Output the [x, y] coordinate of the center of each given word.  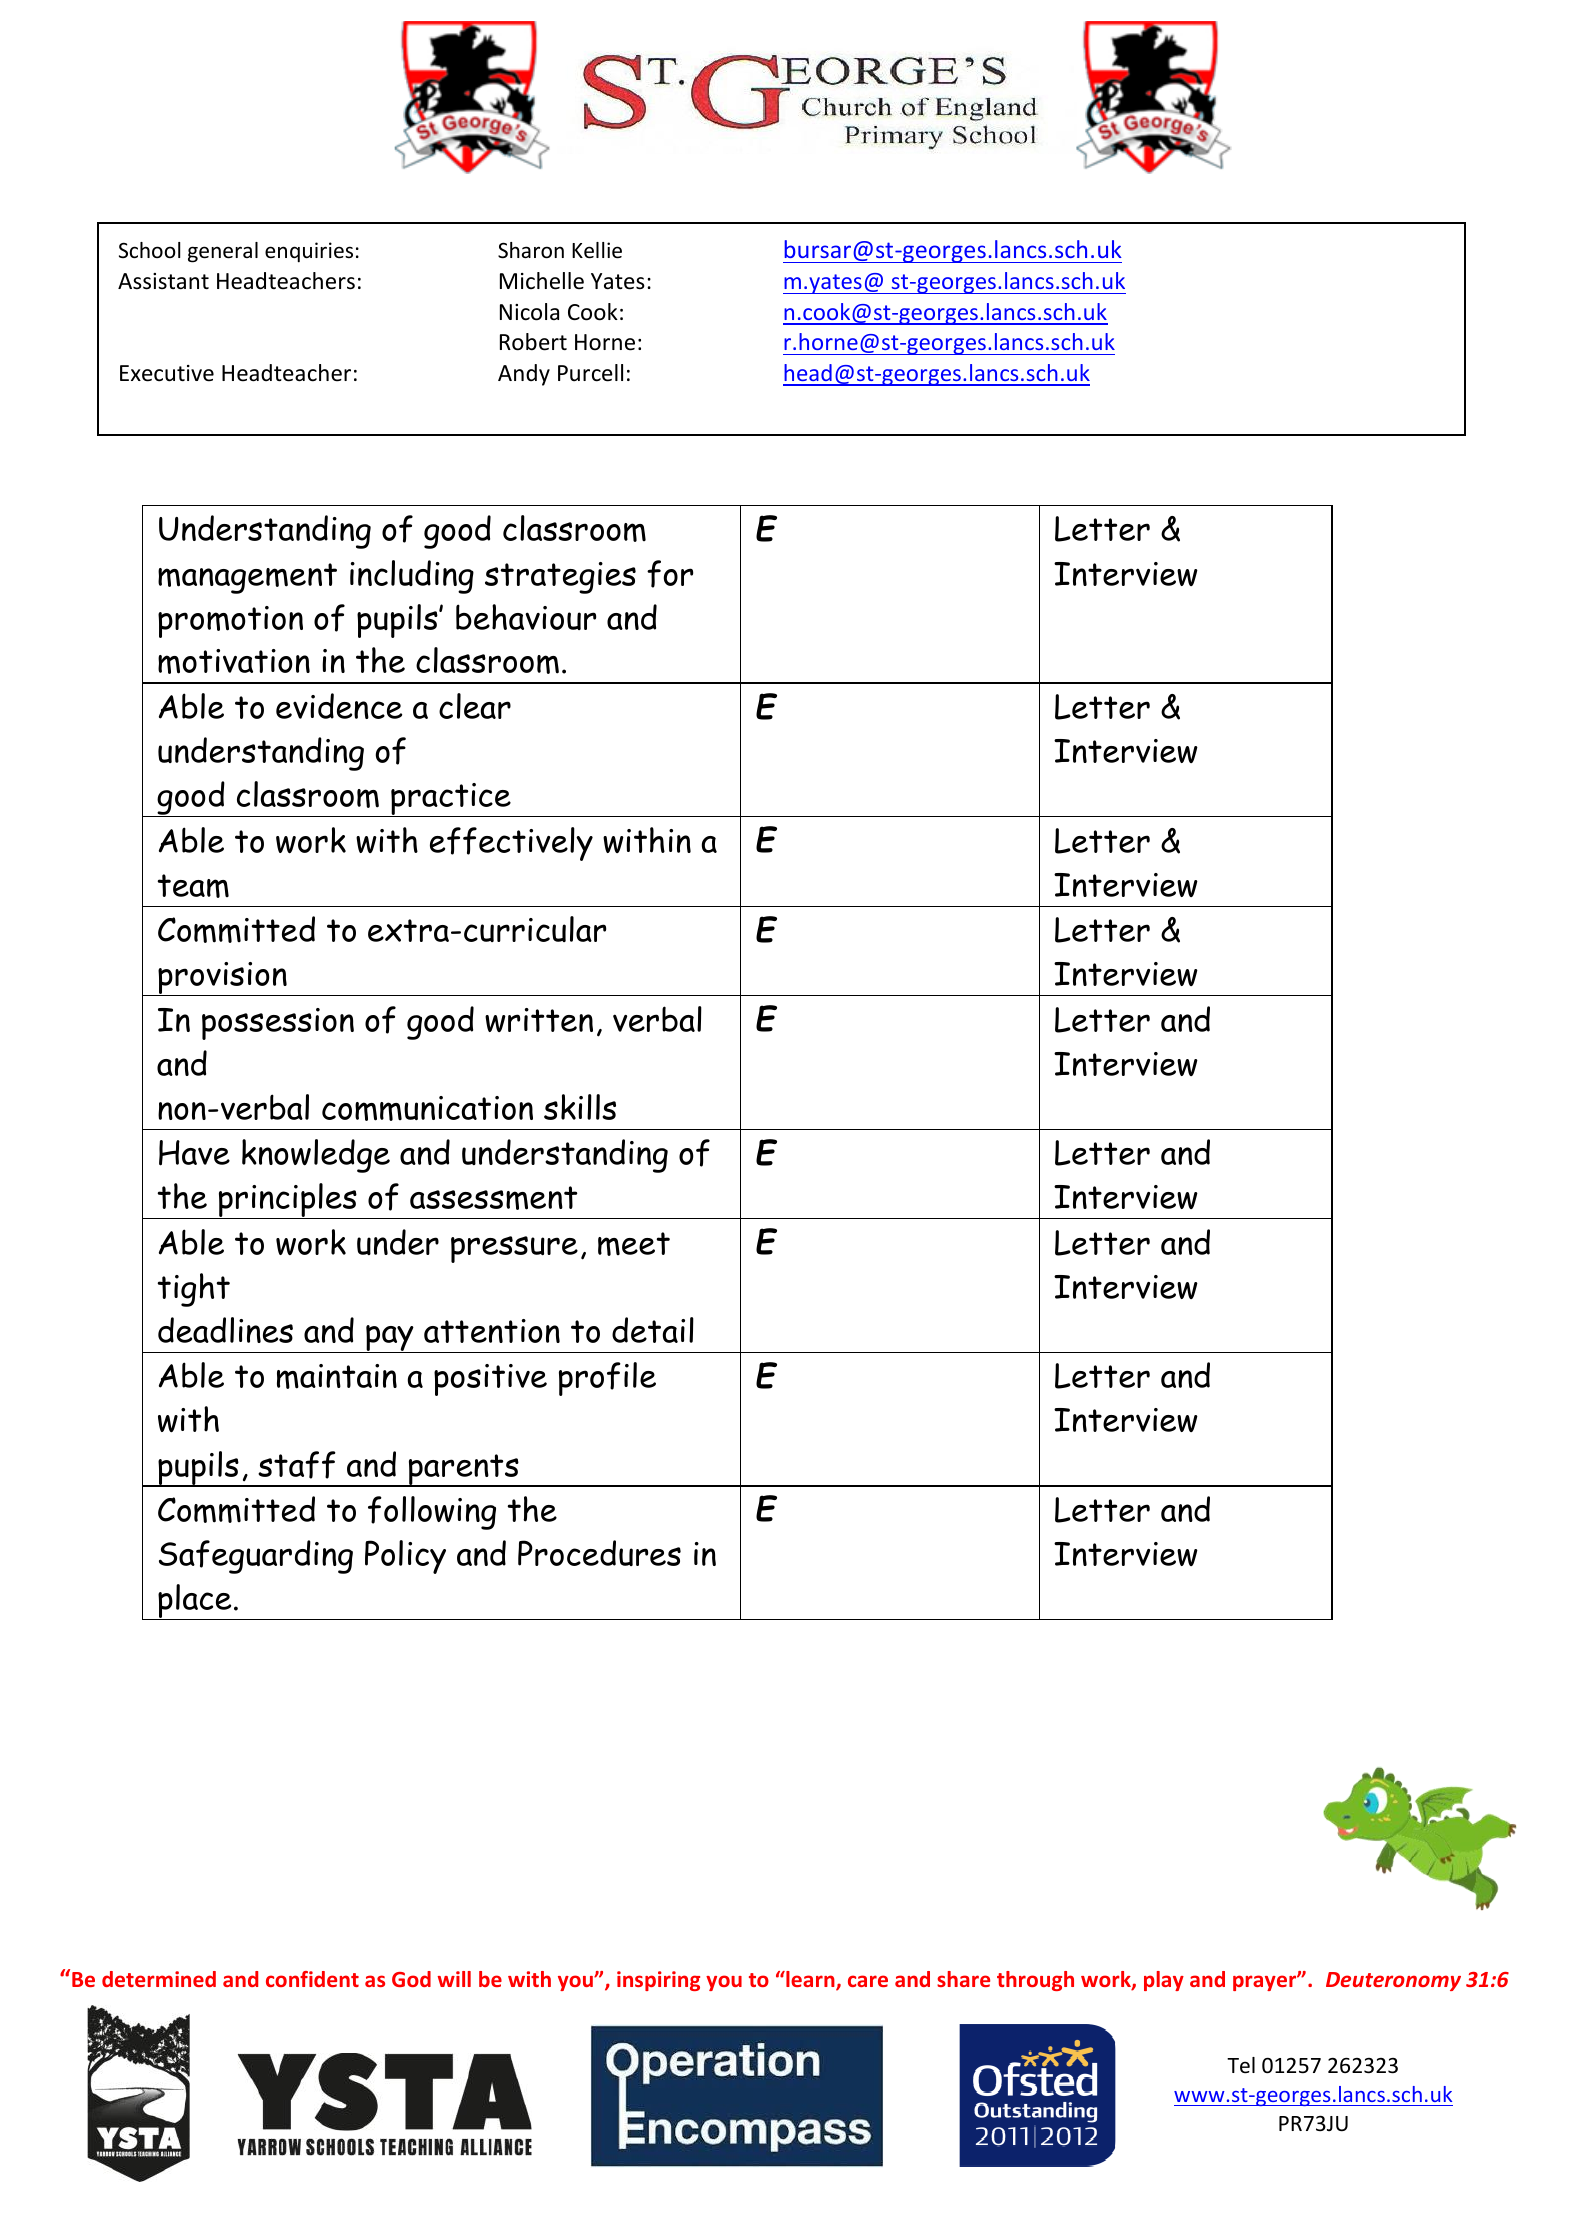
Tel [1241, 2065]
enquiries [309, 252]
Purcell [590, 373]
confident [312, 1979]
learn [810, 1980]
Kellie [597, 250]
